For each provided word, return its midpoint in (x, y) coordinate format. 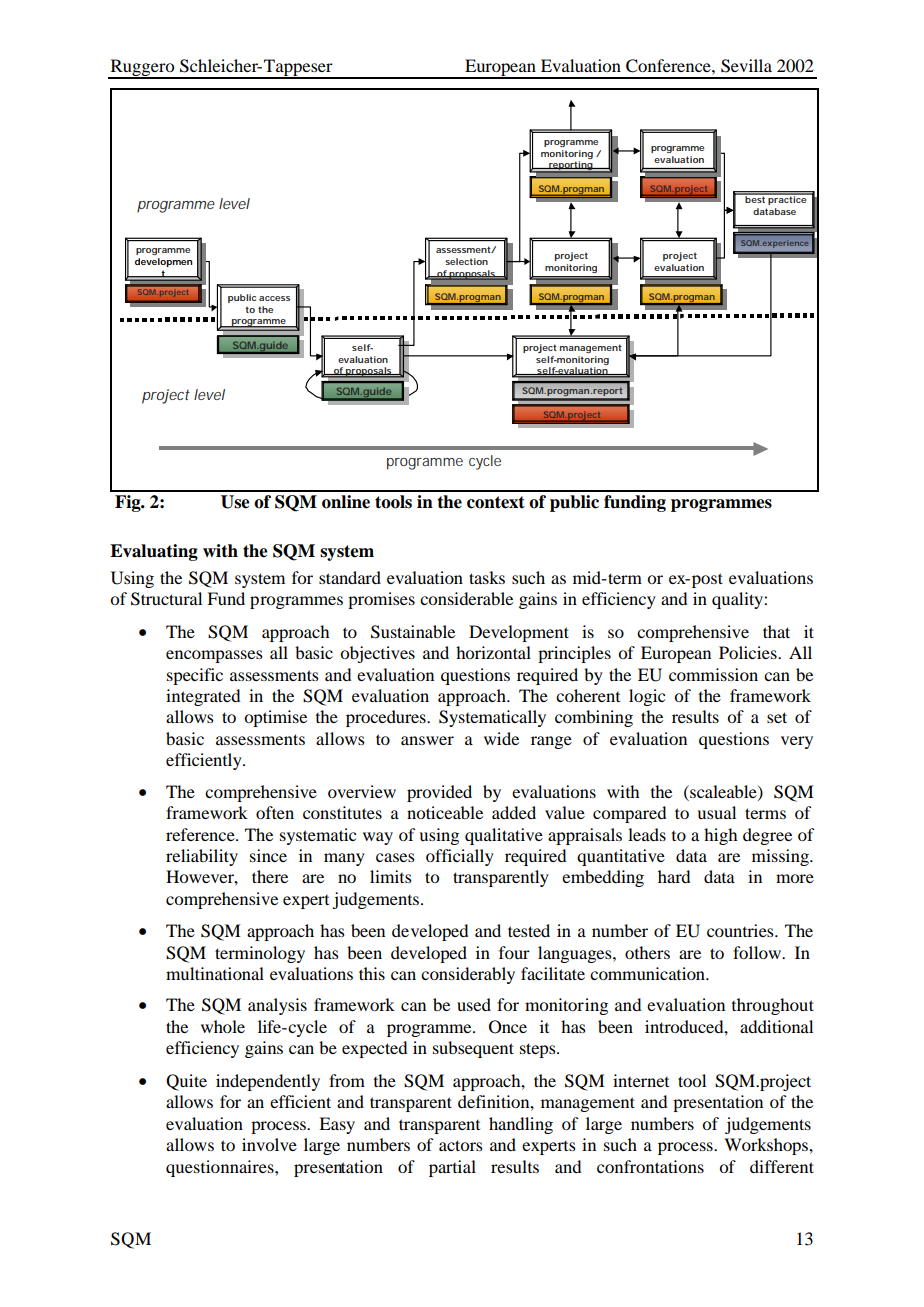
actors (461, 1145)
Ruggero (142, 68)
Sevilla (746, 66)
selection (466, 261)
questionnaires (221, 1168)
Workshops (767, 1146)
